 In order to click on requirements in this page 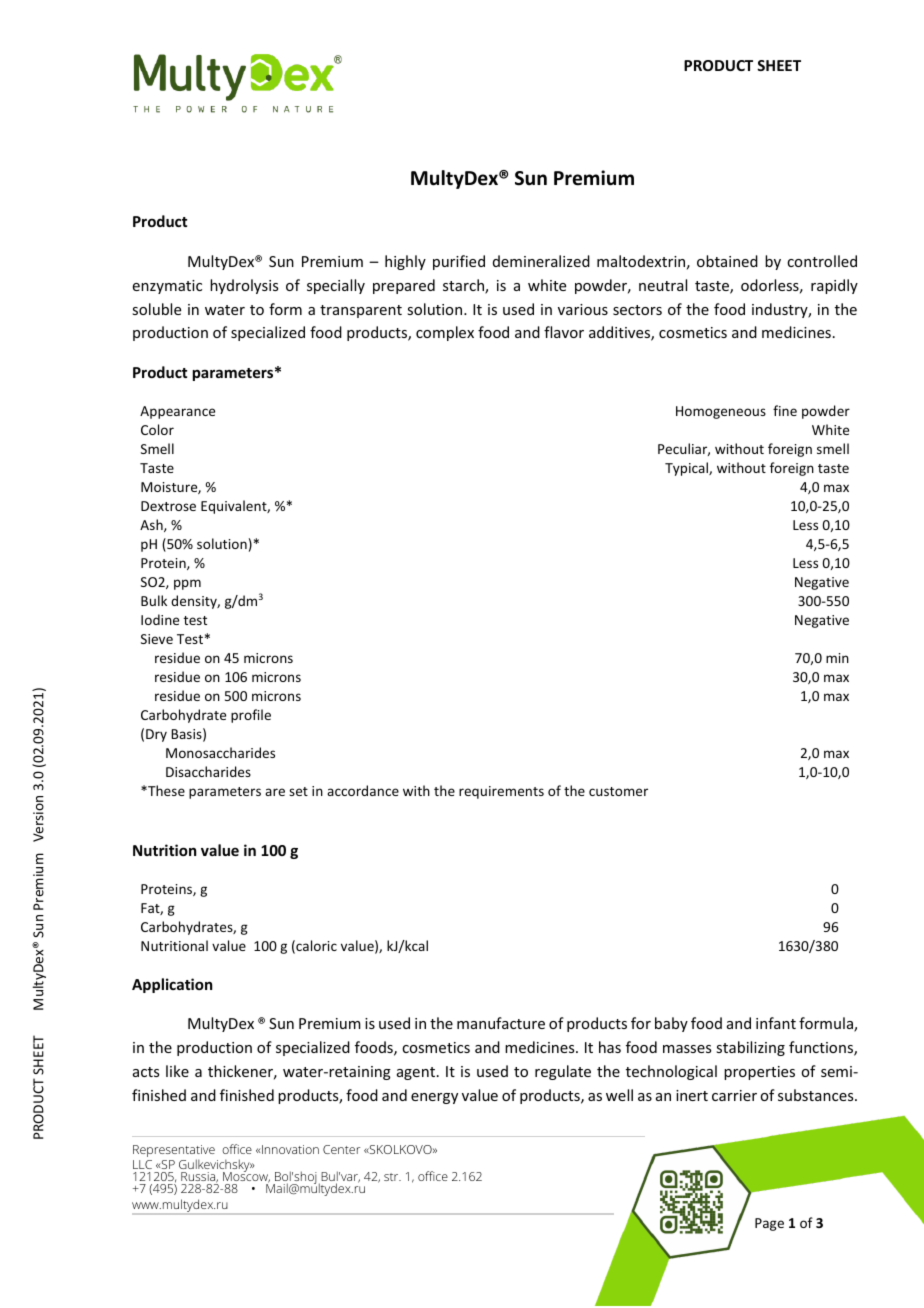, I will do `click(501, 792)`.
